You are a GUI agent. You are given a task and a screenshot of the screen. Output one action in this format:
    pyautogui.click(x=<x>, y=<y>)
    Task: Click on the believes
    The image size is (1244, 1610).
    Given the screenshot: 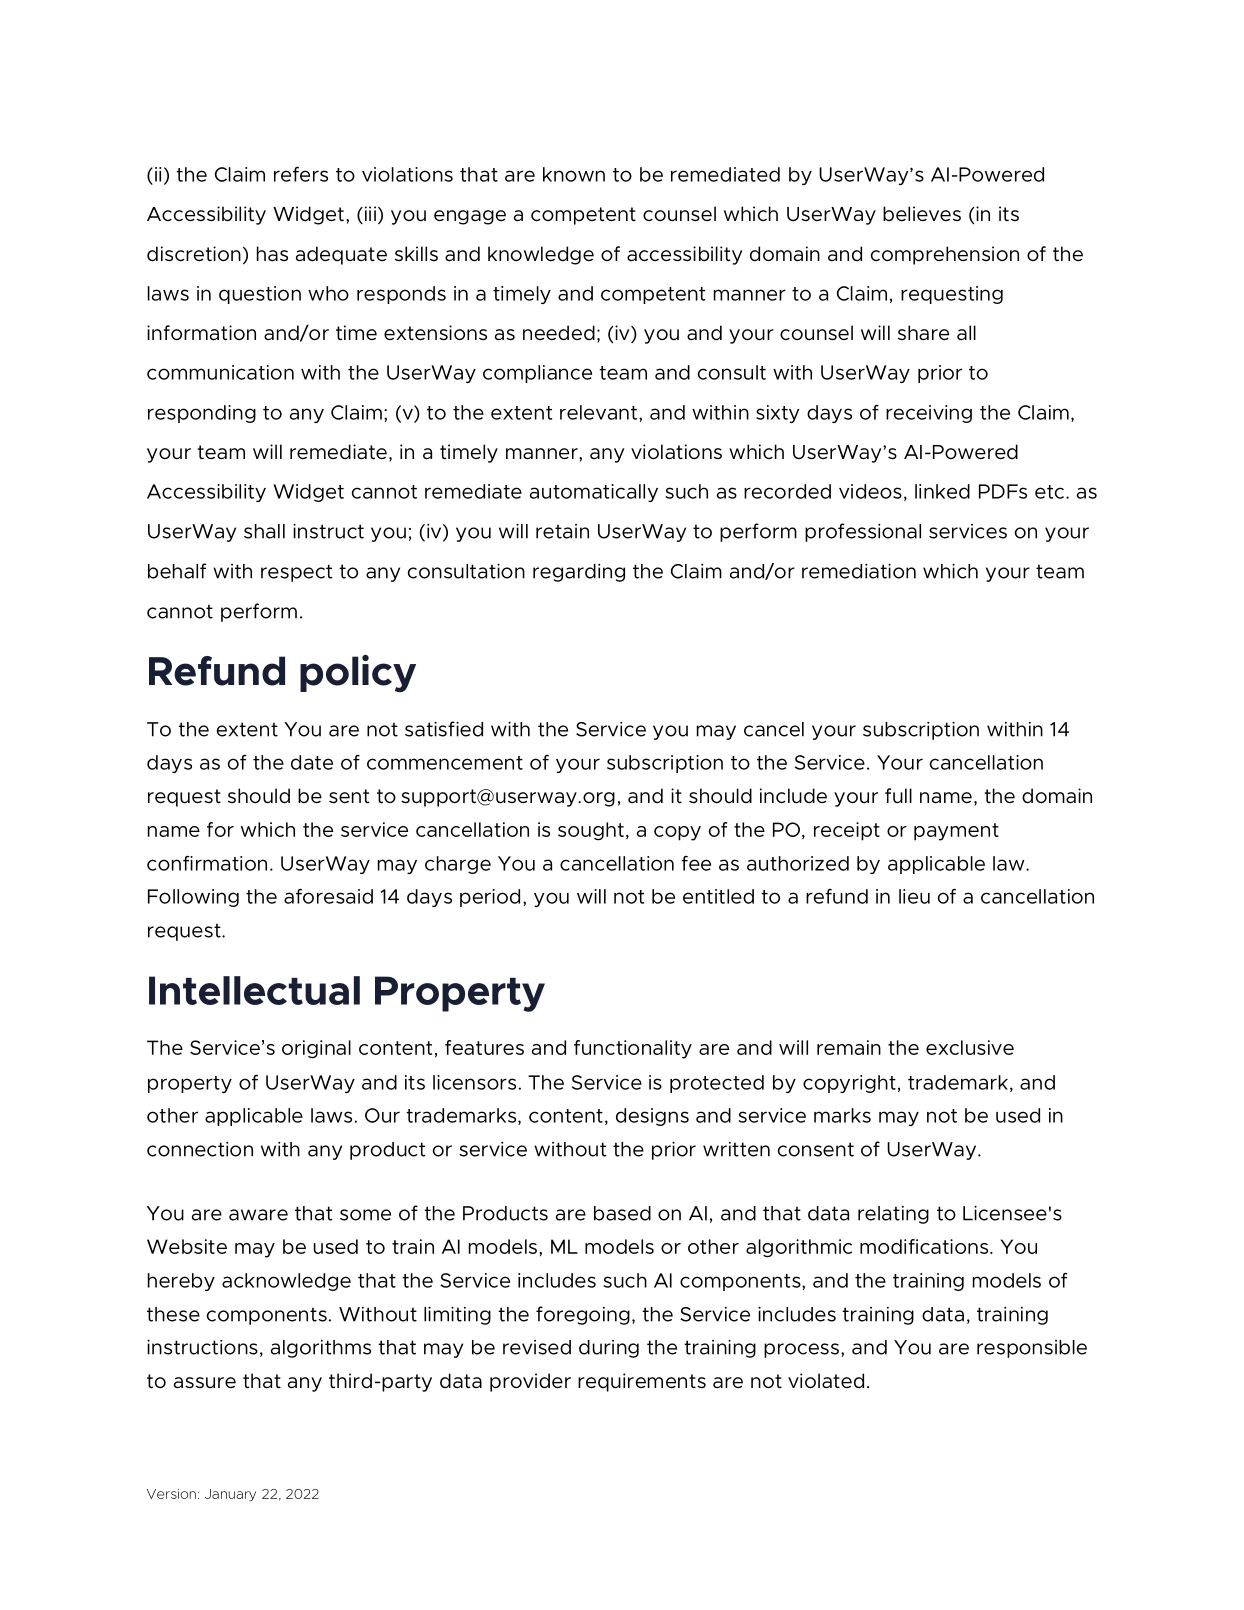 What is the action you would take?
    pyautogui.click(x=922, y=214)
